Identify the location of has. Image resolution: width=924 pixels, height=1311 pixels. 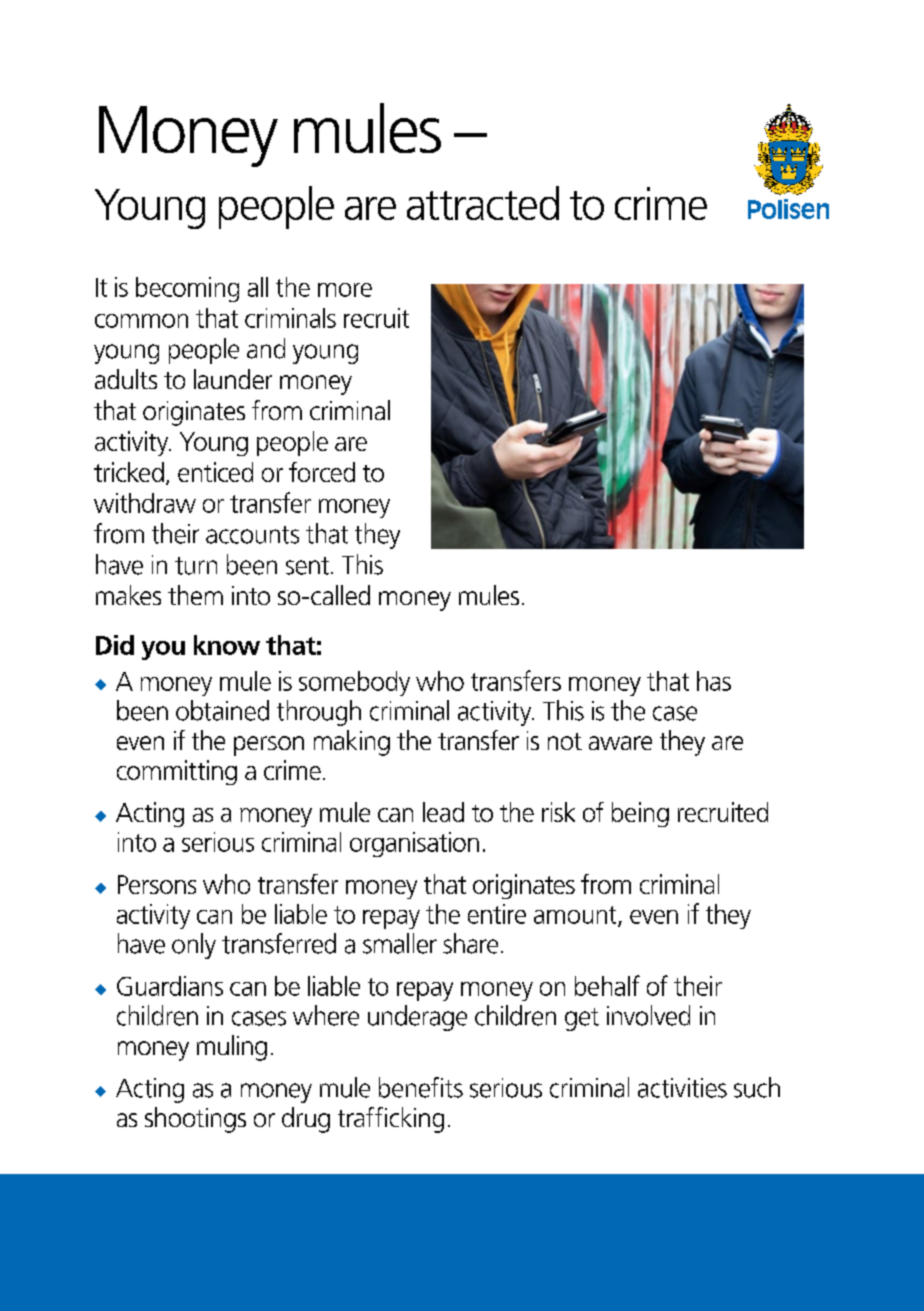
(714, 681).
